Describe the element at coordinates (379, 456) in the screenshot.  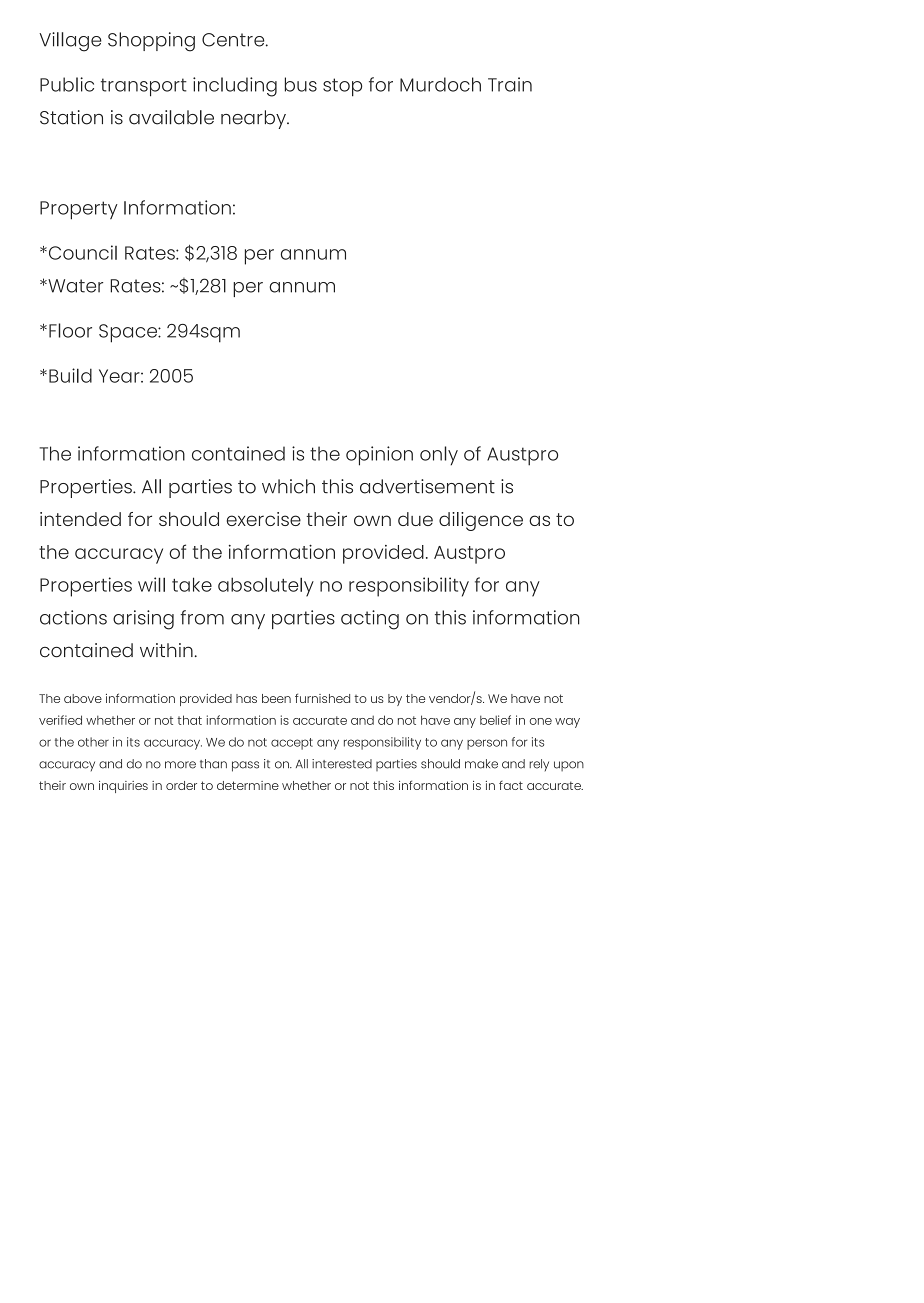
I see `opinion` at that location.
